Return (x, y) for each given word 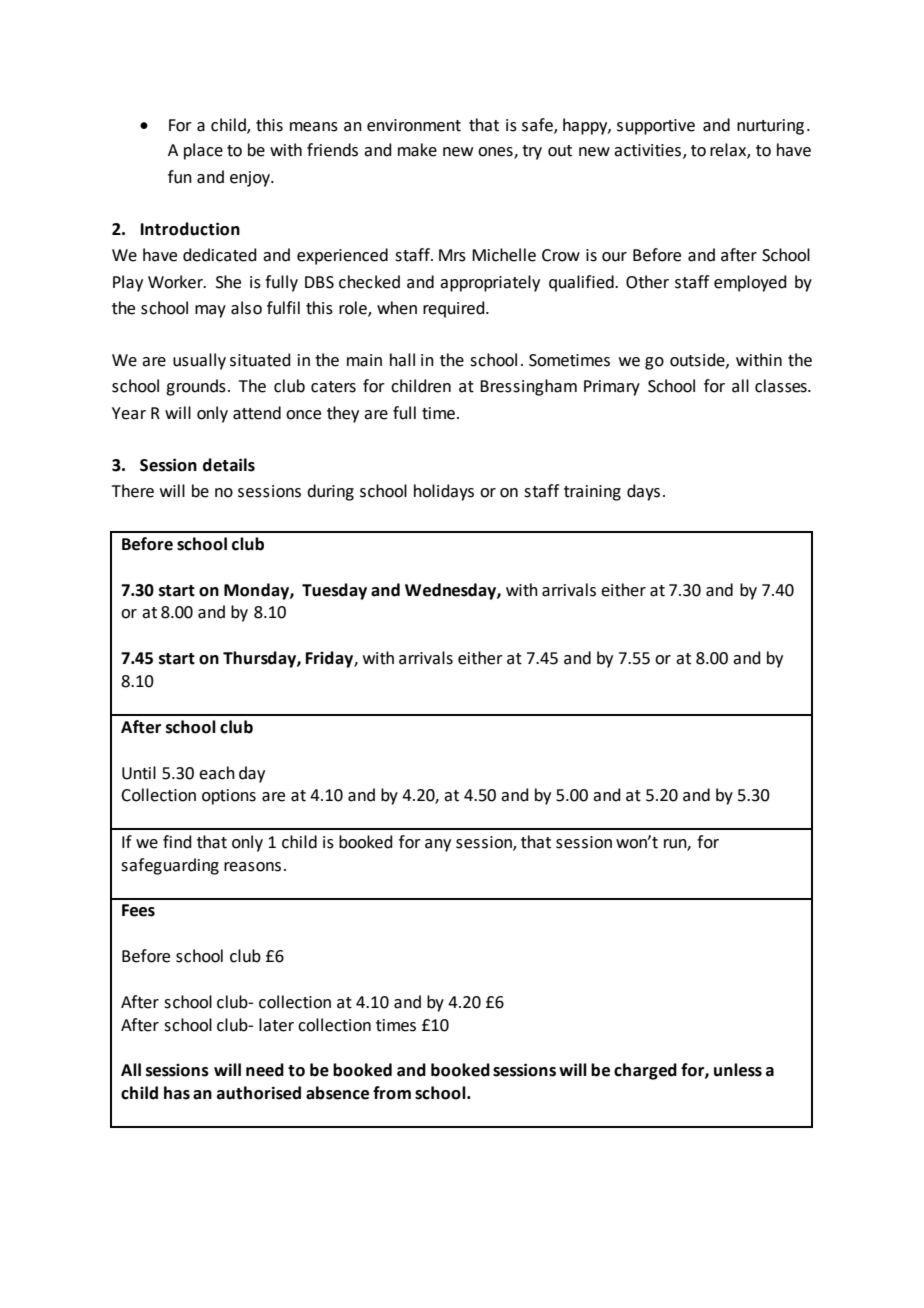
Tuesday (334, 591)
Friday (330, 659)
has (177, 1093)
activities (649, 151)
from (392, 1093)
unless (738, 1070)
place (203, 151)
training (592, 493)
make (417, 150)
